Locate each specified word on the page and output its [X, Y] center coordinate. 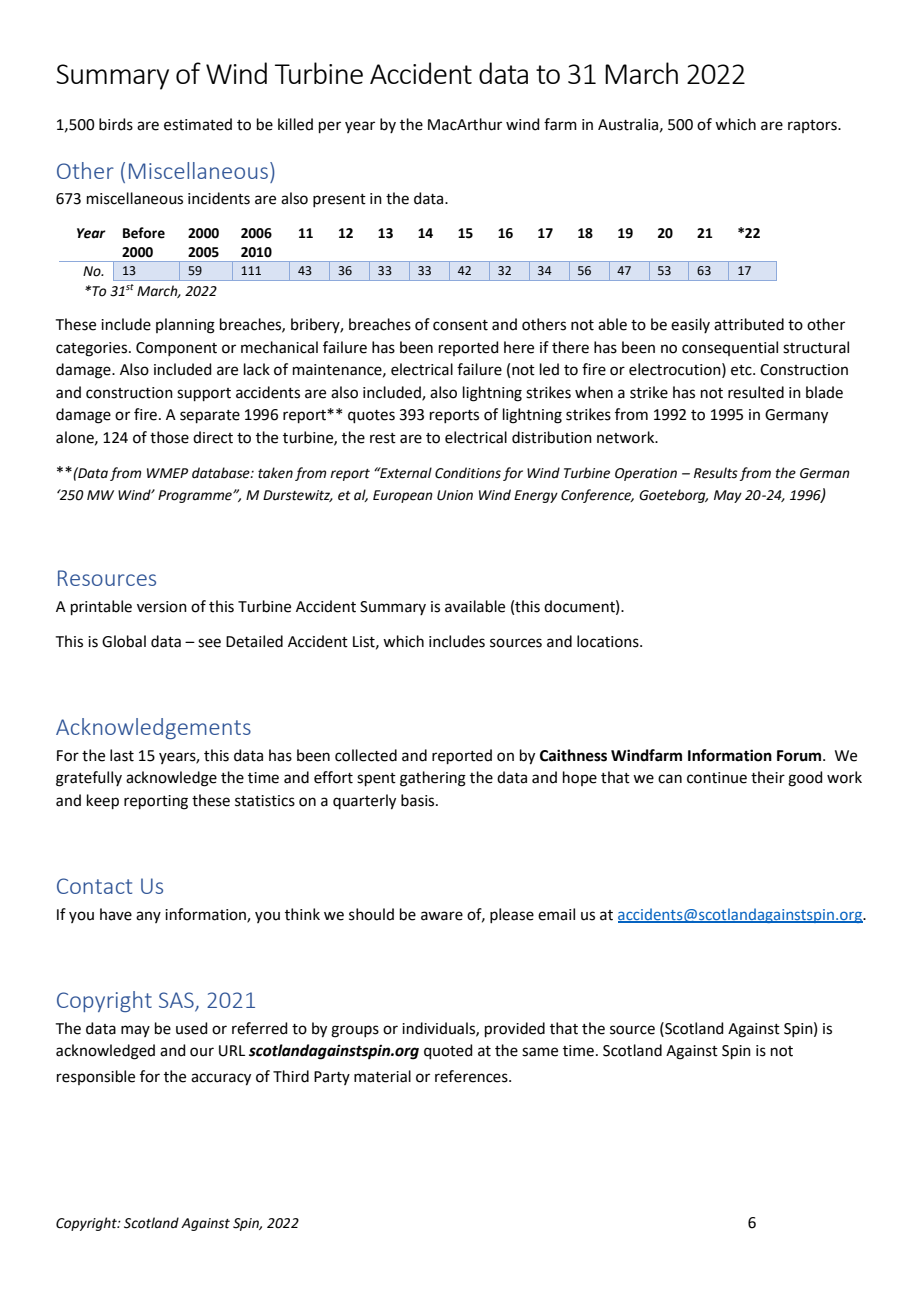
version [162, 607]
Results [716, 473]
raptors [813, 126]
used [192, 1028]
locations [609, 641]
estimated [198, 124]
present [339, 200]
